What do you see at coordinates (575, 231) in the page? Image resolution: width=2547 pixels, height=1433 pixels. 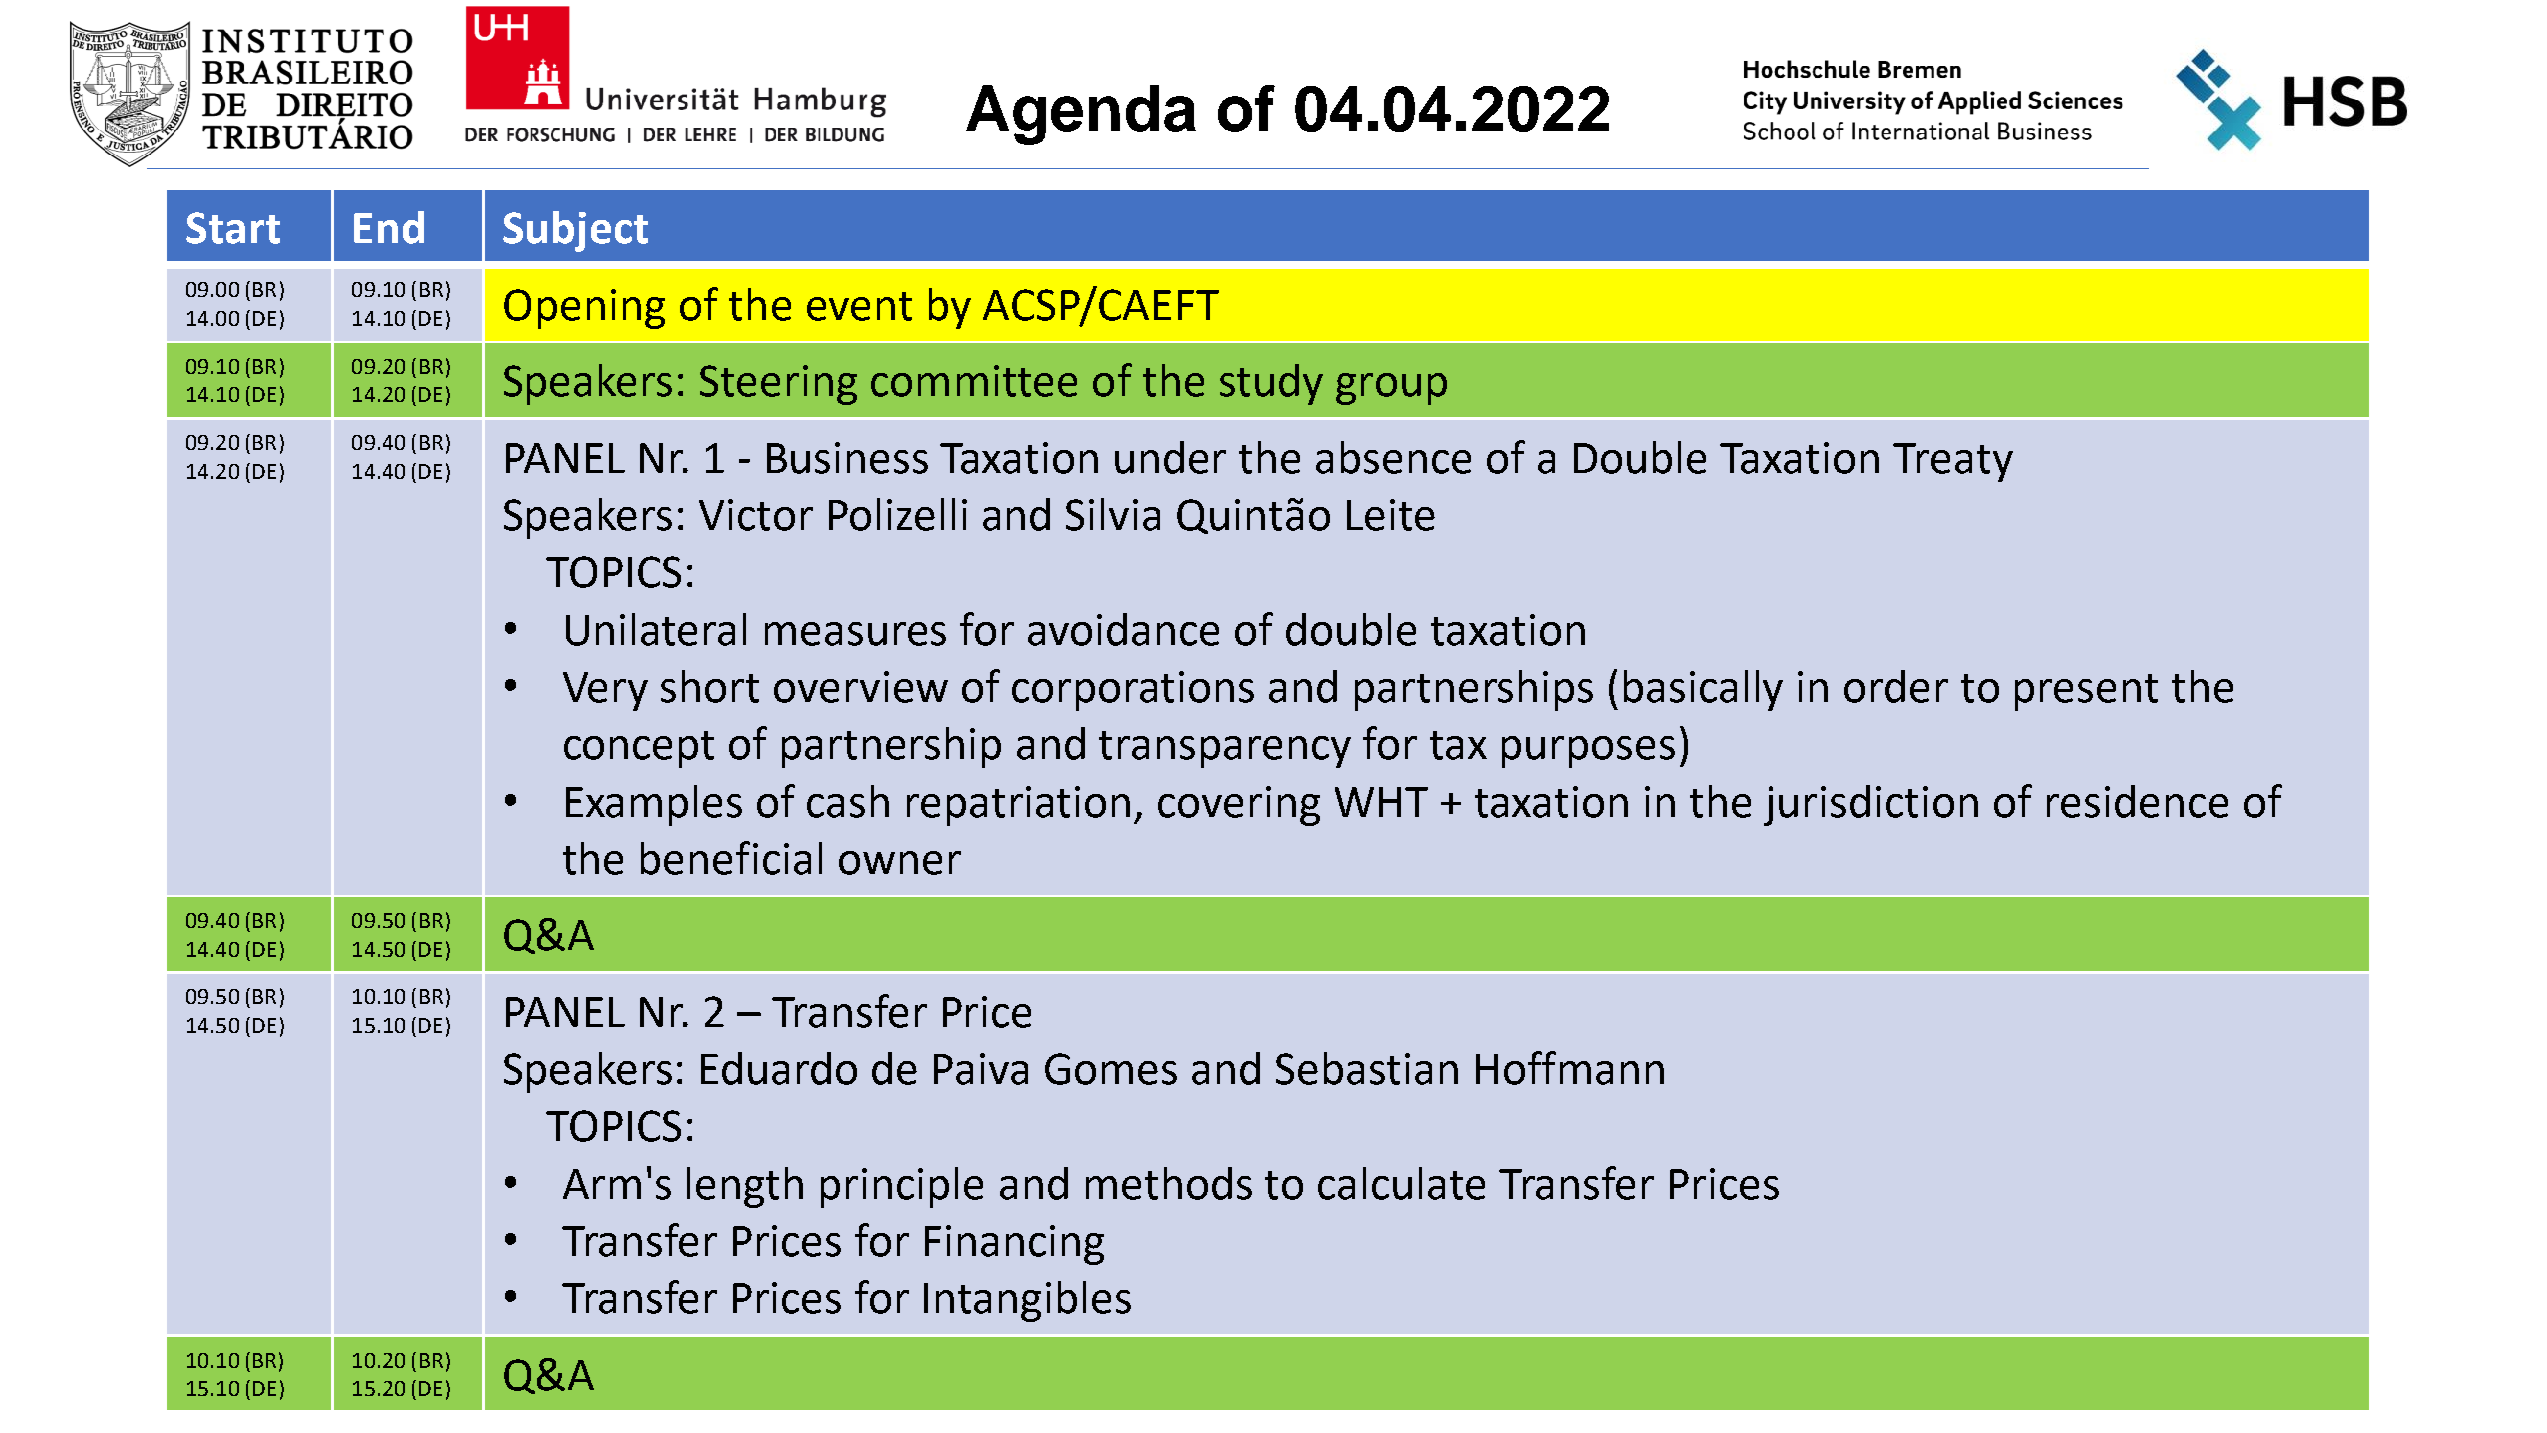 I see `Subject` at bounding box center [575, 231].
